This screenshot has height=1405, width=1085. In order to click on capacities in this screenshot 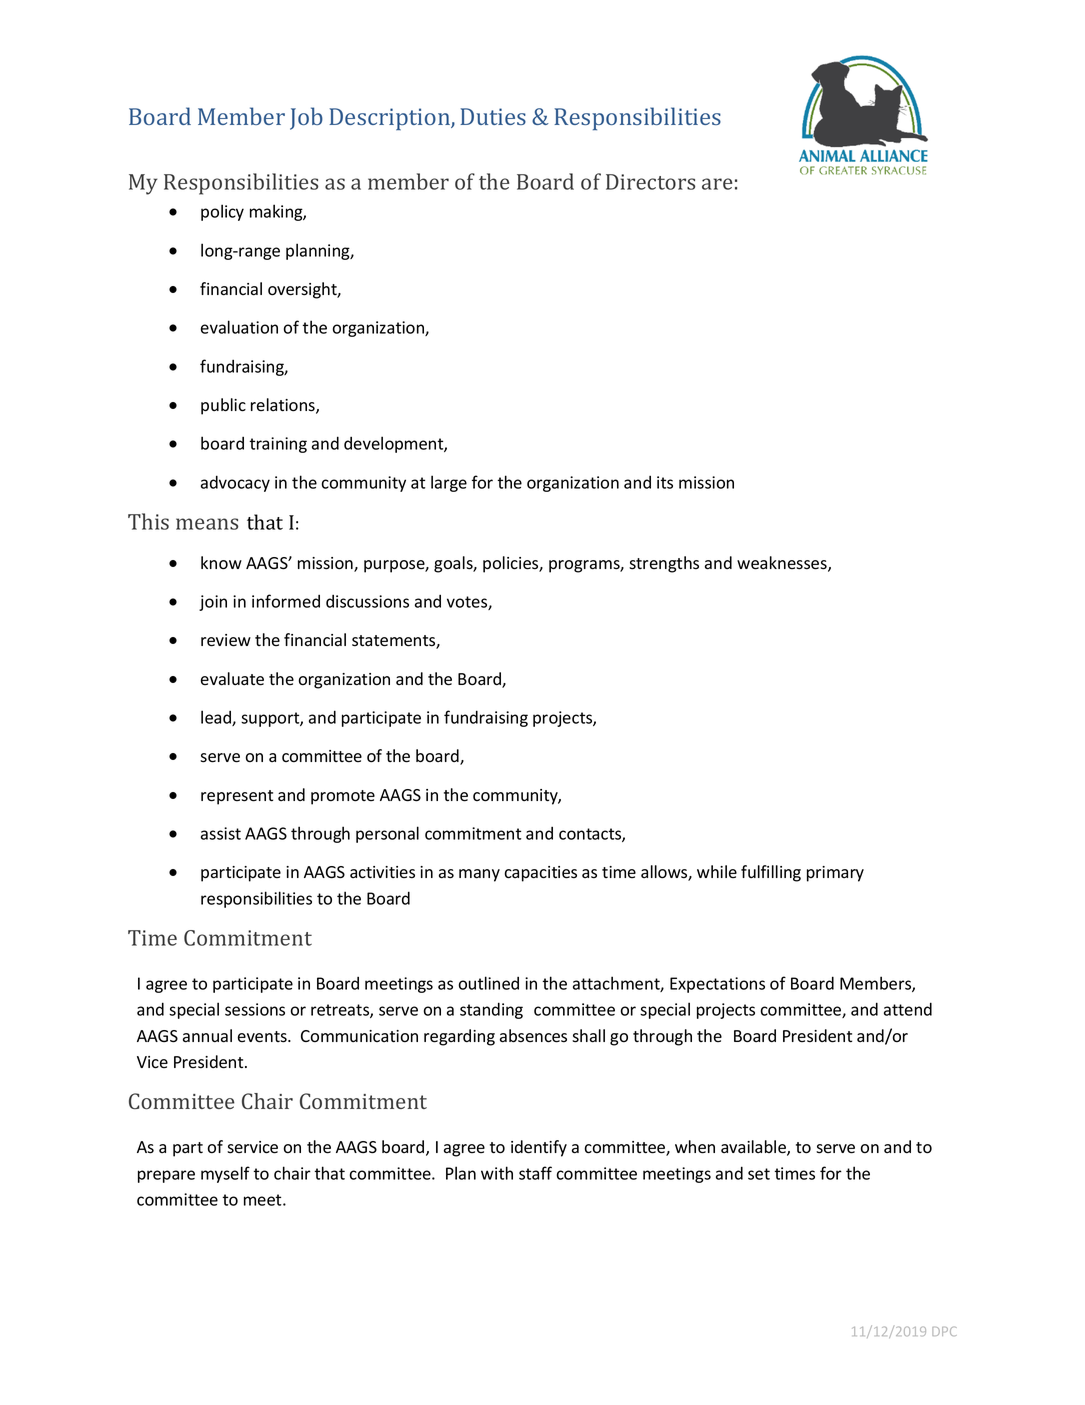, I will do `click(540, 874)`.
